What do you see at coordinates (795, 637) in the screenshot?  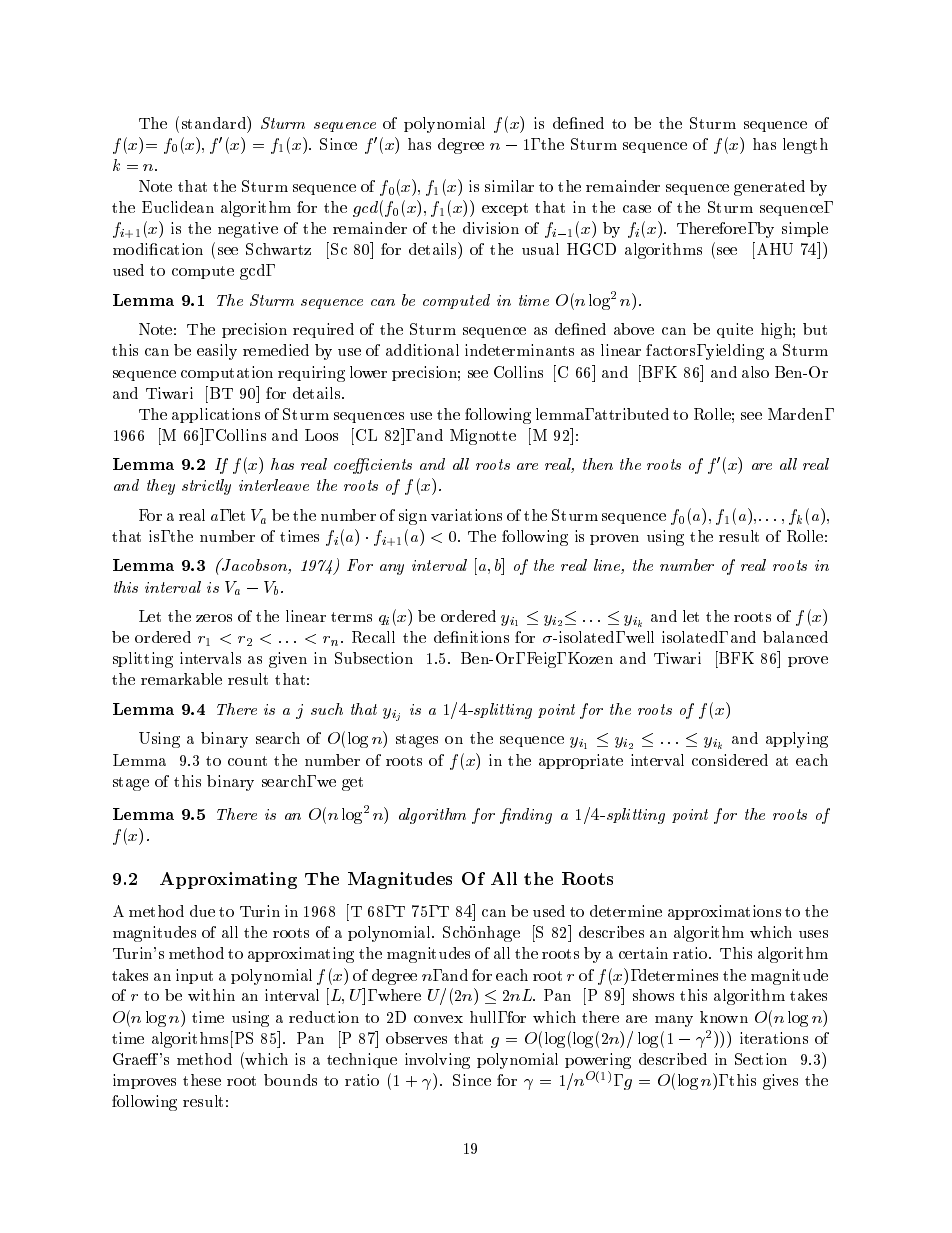 I see `balanced` at bounding box center [795, 637].
